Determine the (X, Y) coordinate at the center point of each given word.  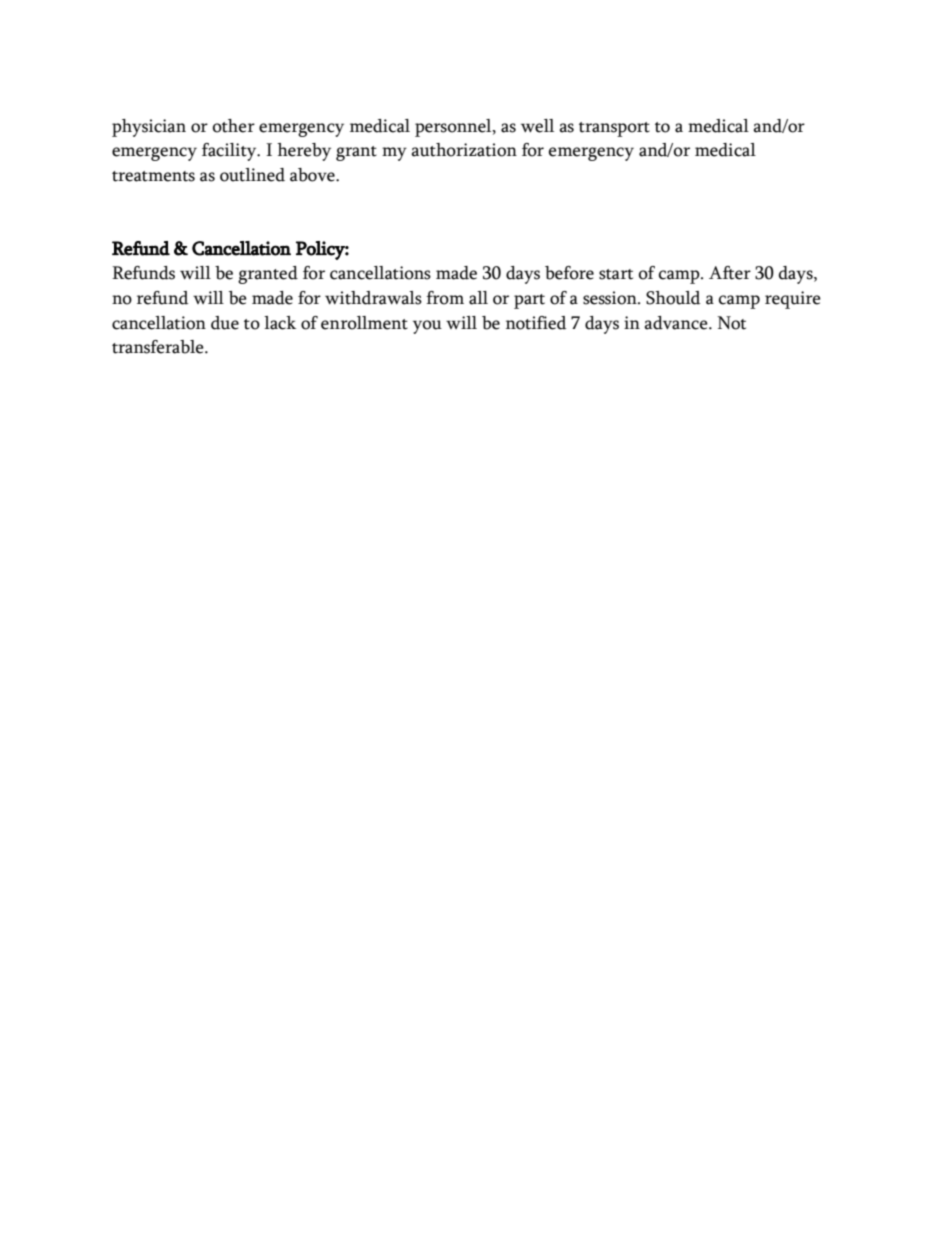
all (478, 298)
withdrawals (373, 298)
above (313, 175)
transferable (159, 347)
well (537, 126)
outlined (252, 175)
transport (614, 129)
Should (673, 298)
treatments (153, 176)
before (569, 273)
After (730, 273)
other (234, 126)
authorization (464, 150)
